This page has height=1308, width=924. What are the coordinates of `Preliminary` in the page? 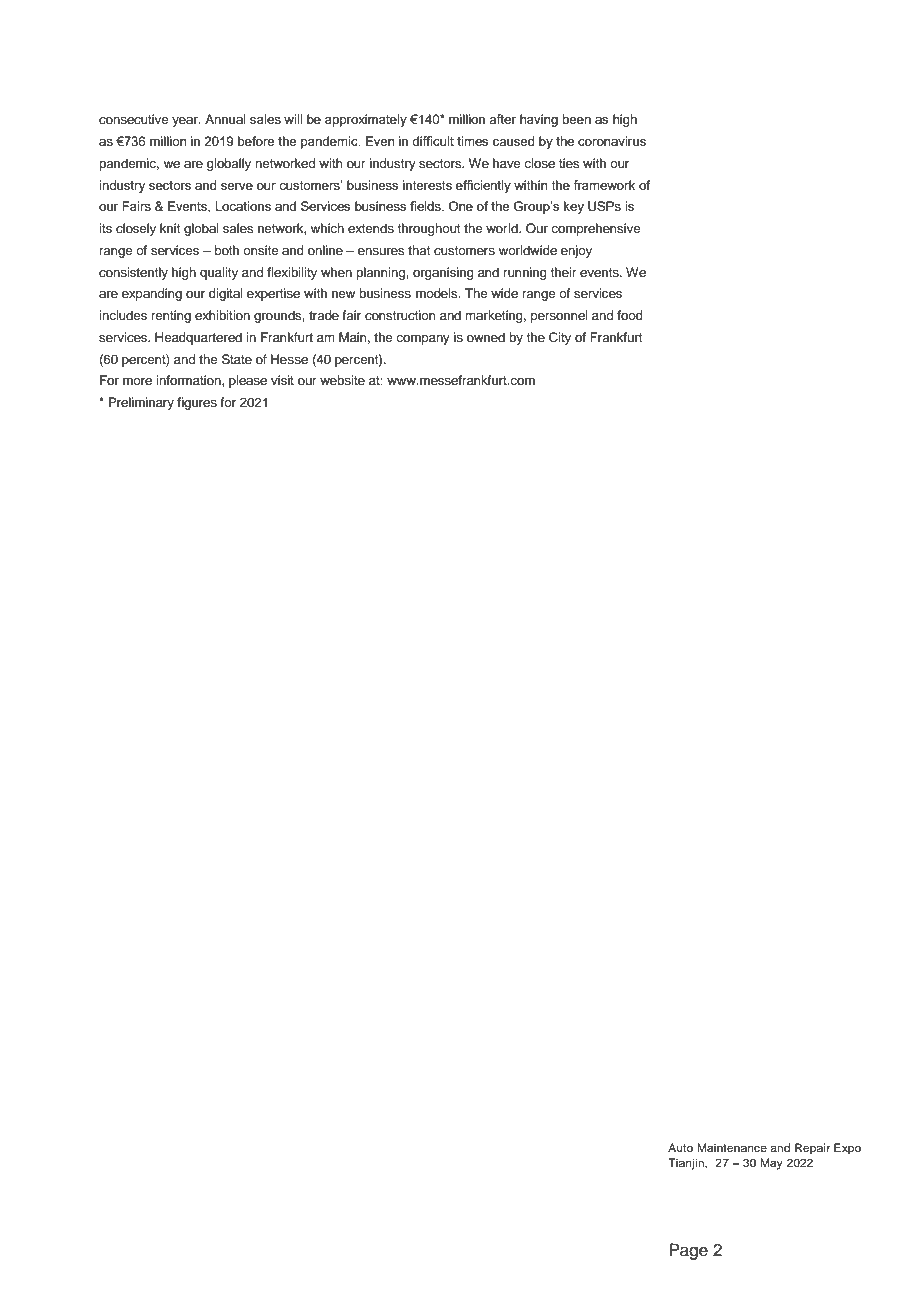 It's located at (141, 403).
